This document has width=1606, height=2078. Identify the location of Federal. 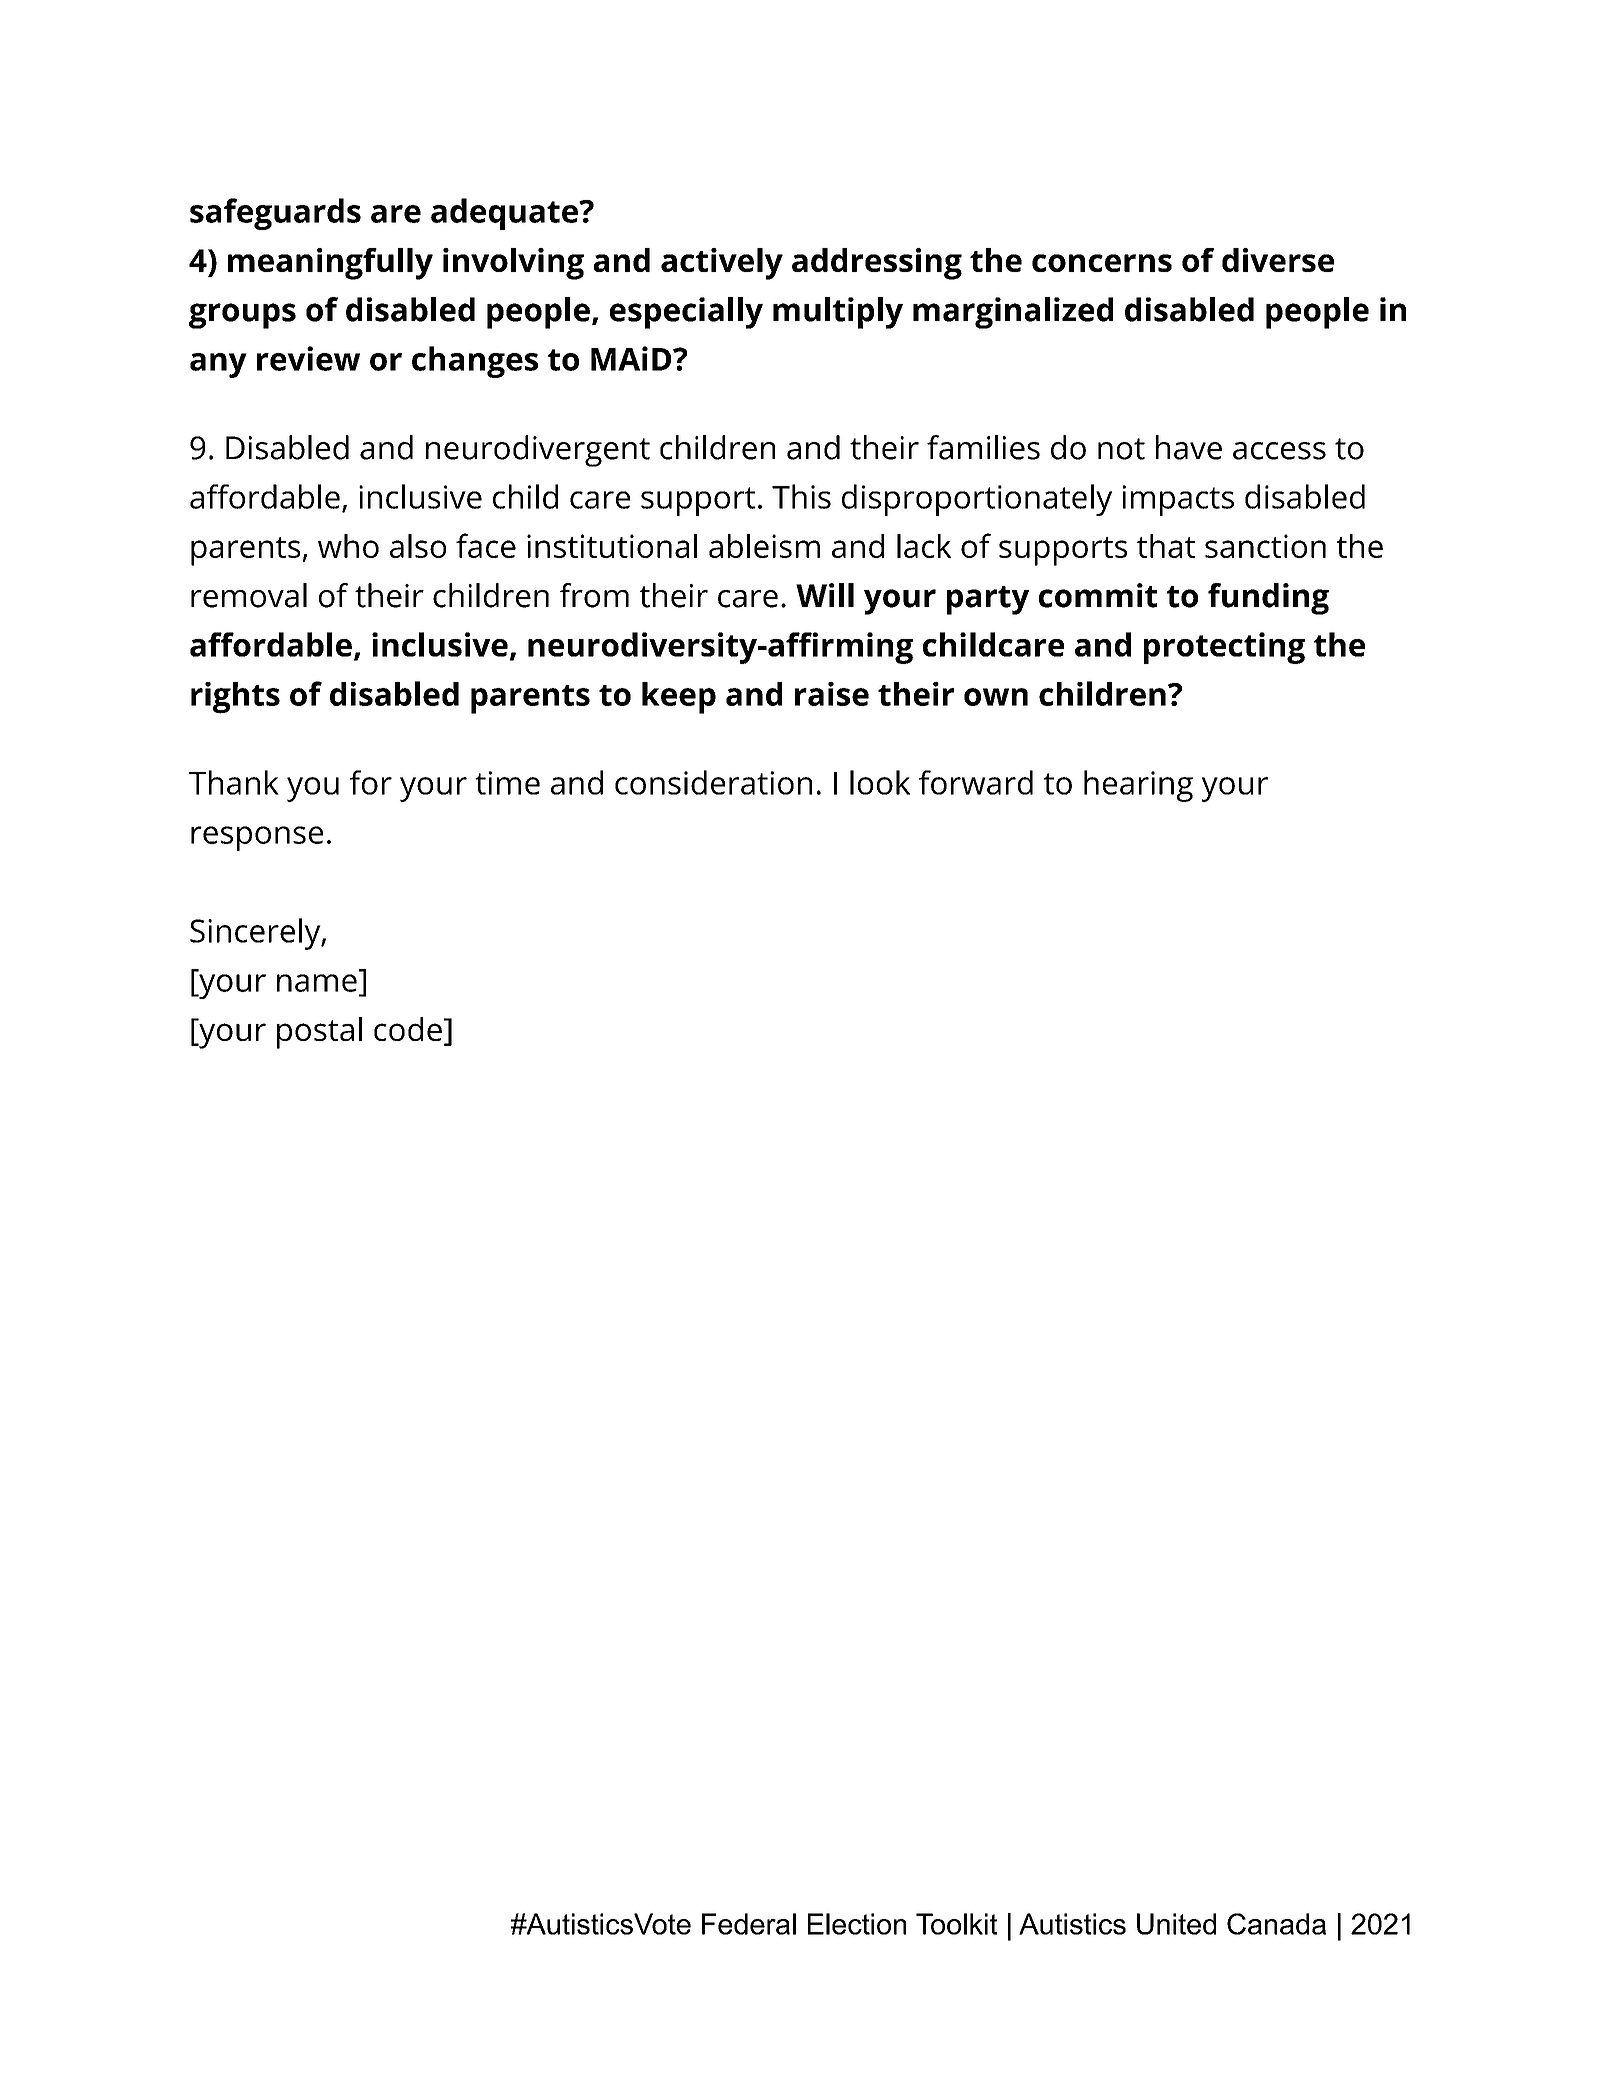
(749, 1924).
